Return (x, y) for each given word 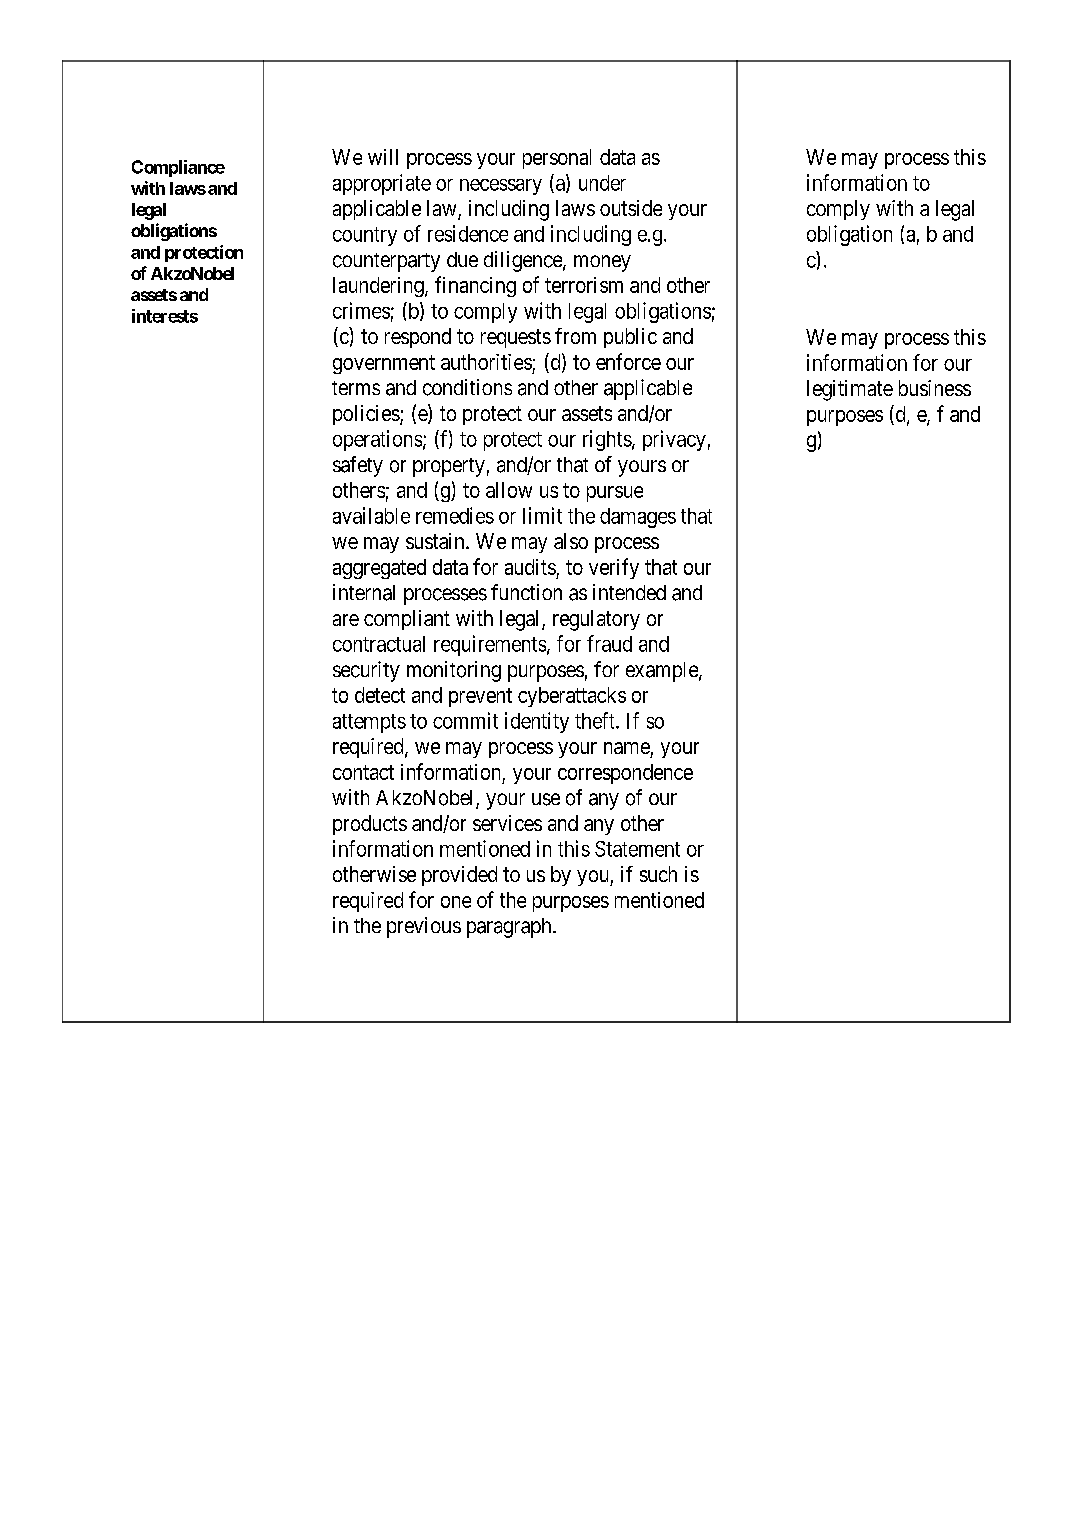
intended (629, 592)
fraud (609, 643)
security (366, 671)
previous (424, 927)
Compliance (178, 168)
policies (367, 415)
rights (607, 440)
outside (631, 208)
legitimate (850, 390)
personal (557, 159)
